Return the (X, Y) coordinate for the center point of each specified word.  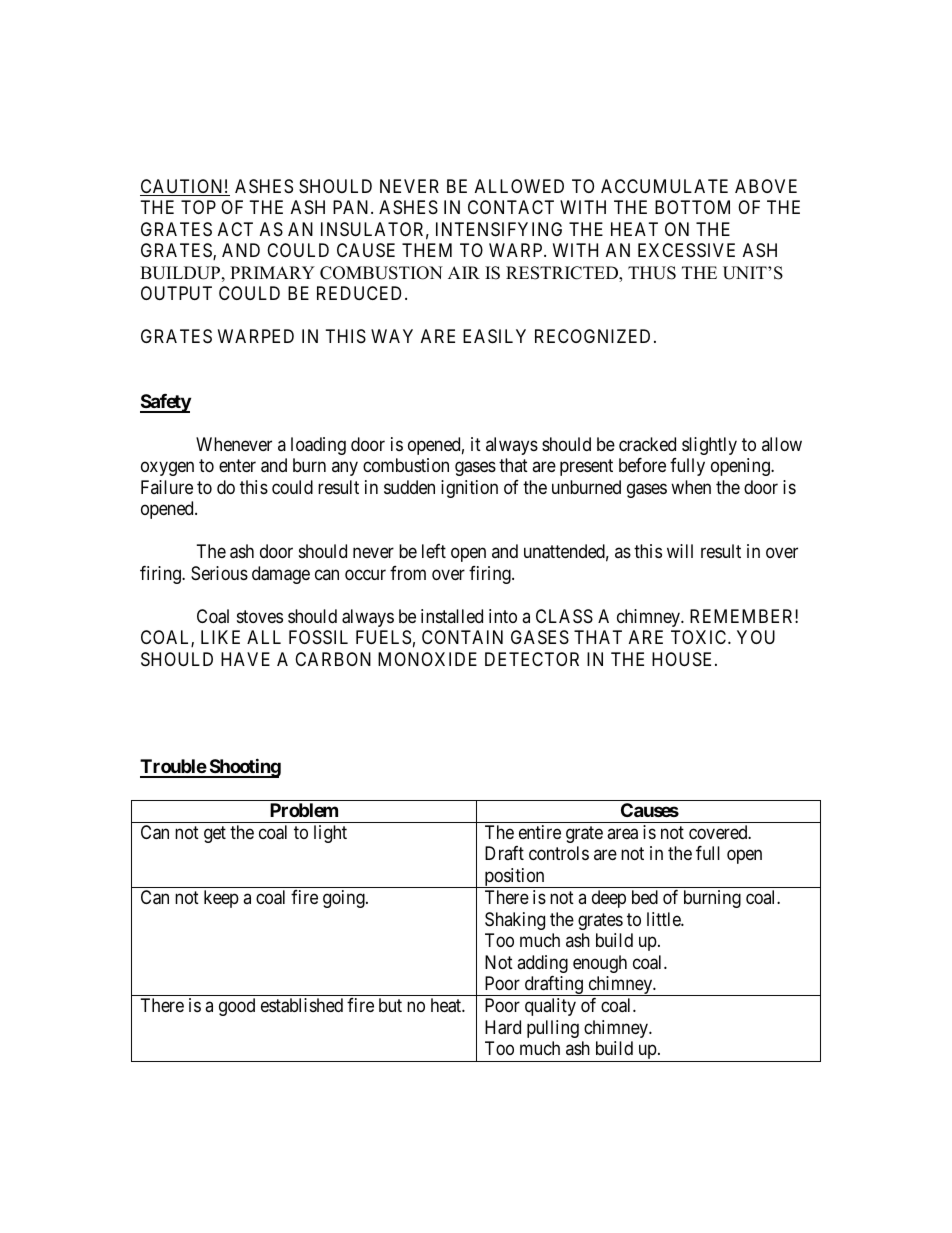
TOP (198, 207)
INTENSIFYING (499, 229)
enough (600, 964)
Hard (503, 1027)
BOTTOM (692, 207)
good (237, 1007)
